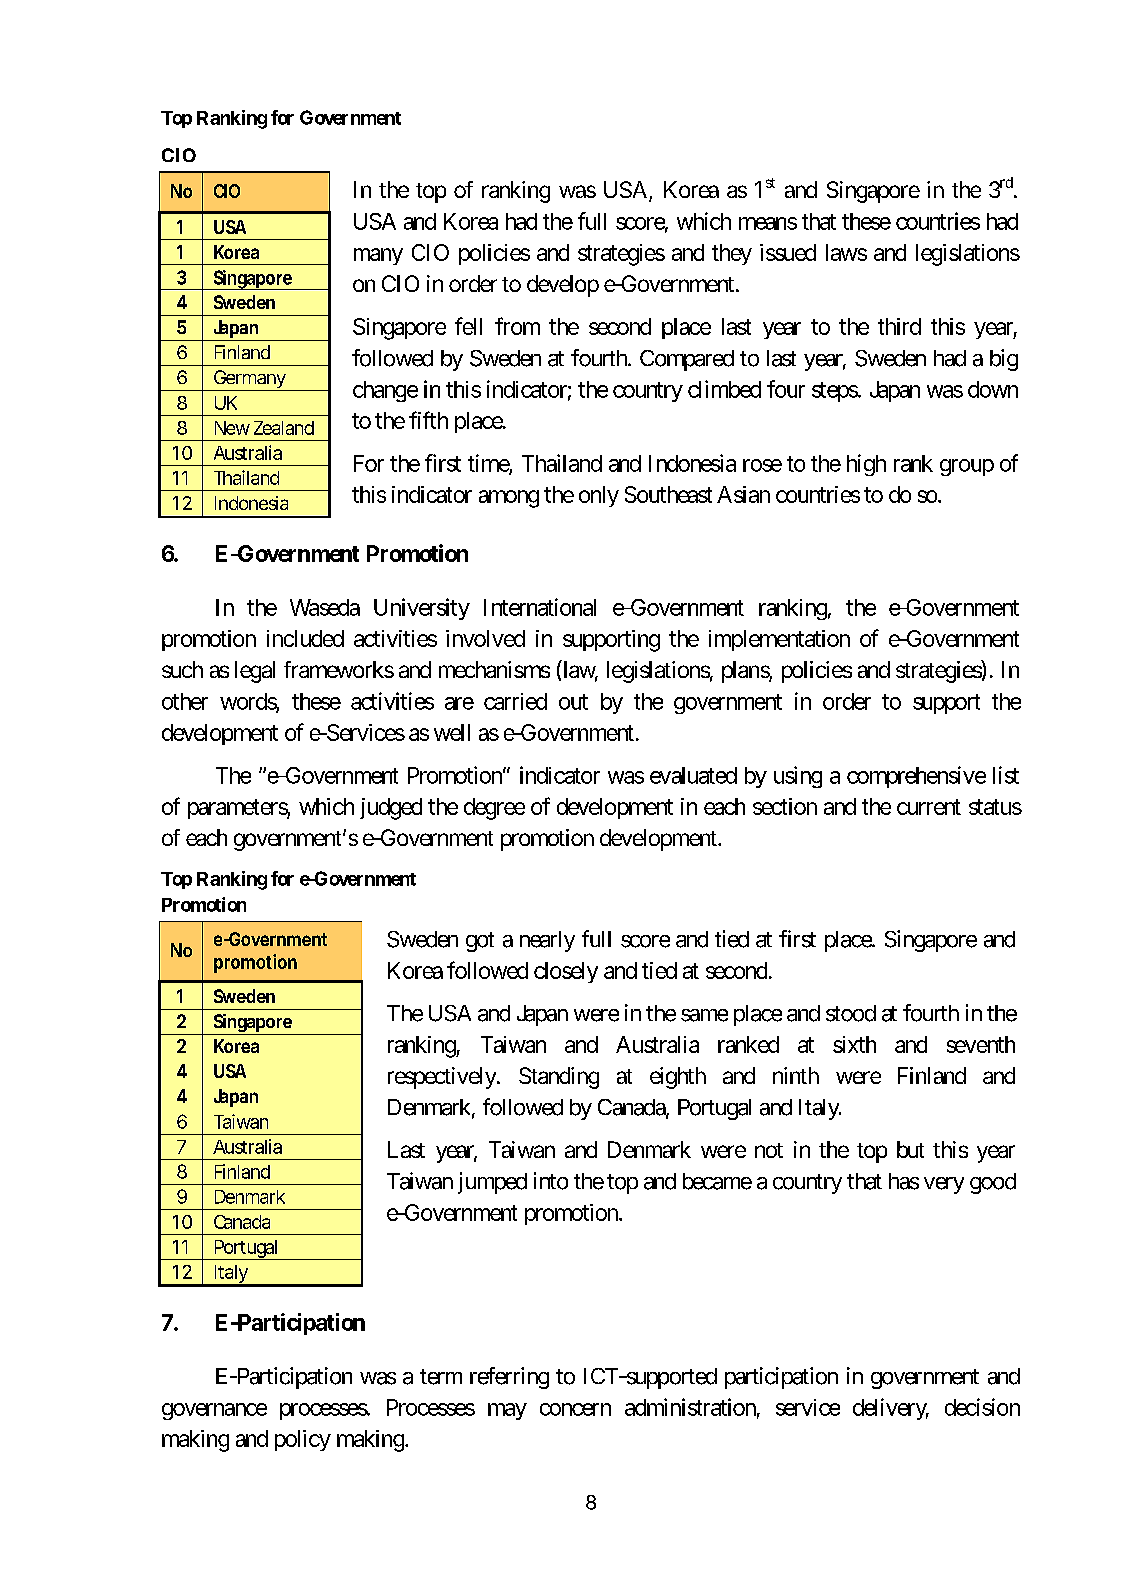 The image size is (1126, 1593). Describe the element at coordinates (468, 326) in the image. I see `fell` at that location.
